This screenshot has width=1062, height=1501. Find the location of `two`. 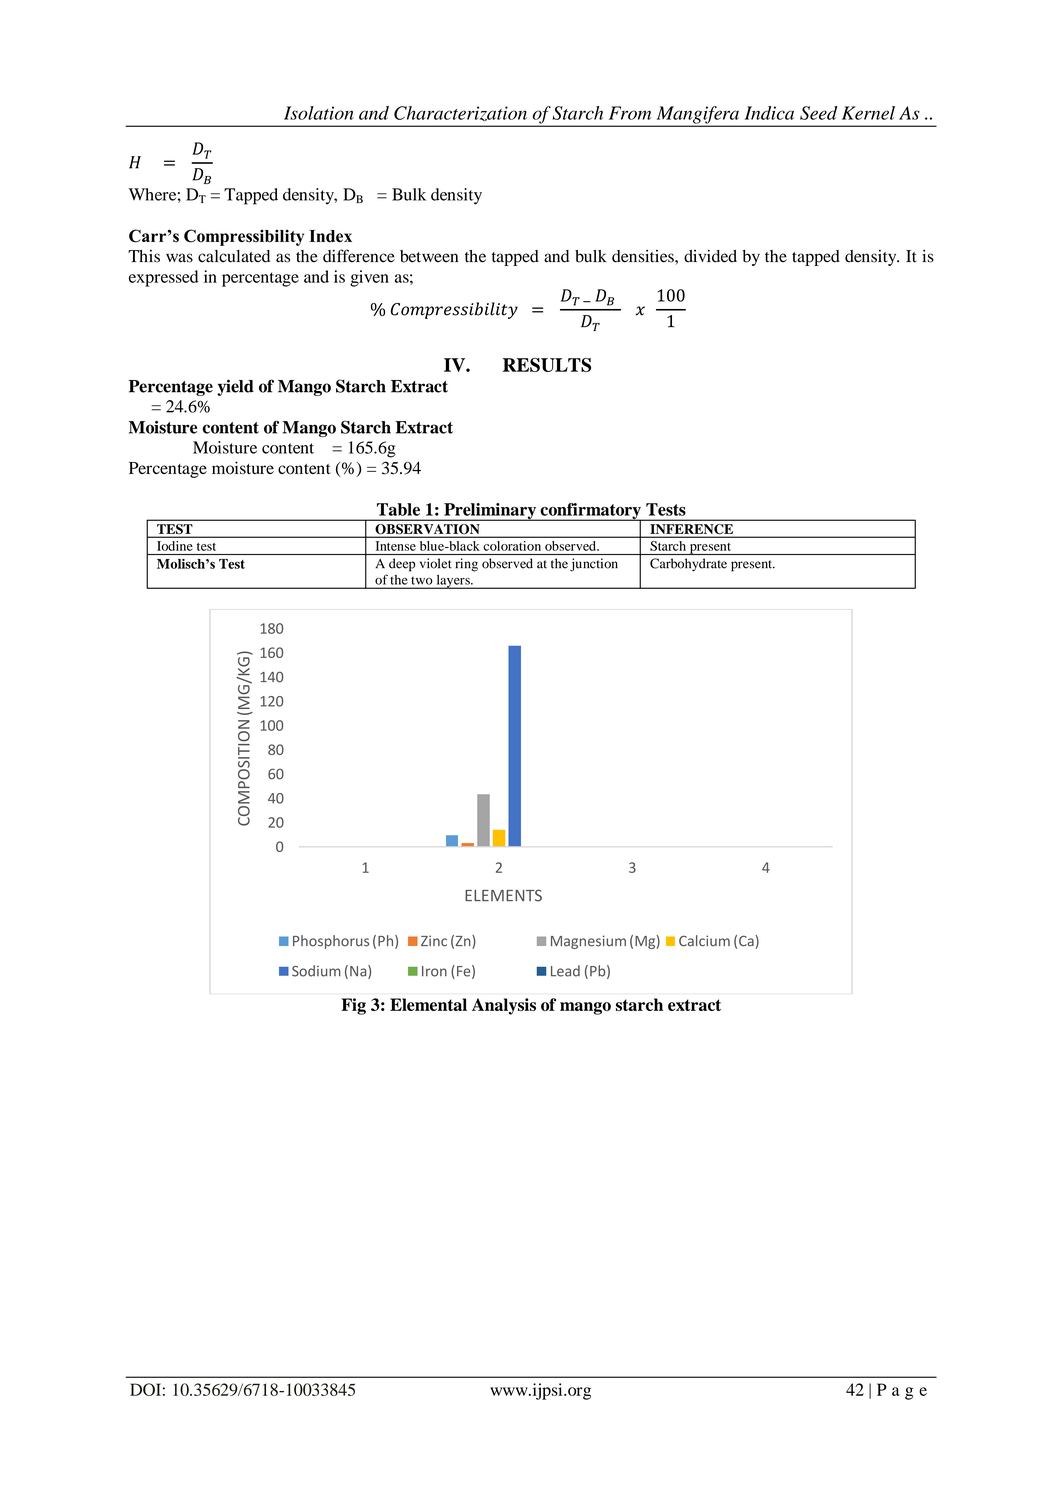

two is located at coordinates (422, 581).
